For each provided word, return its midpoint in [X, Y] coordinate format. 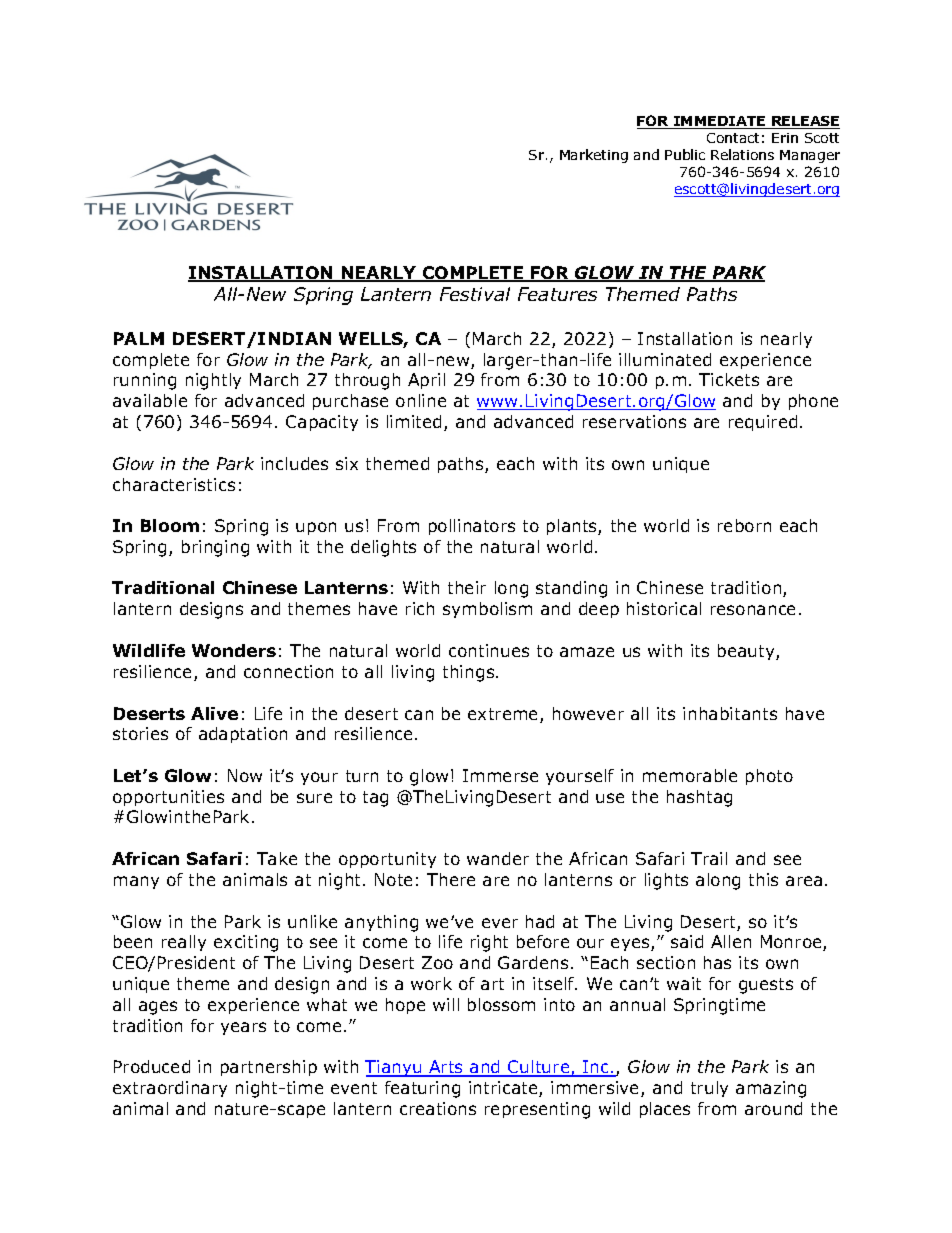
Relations [742, 154]
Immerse [500, 775]
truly [709, 1089]
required [763, 423]
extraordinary [170, 1089]
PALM [139, 338]
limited [414, 421]
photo [769, 777]
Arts [446, 1068]
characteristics [174, 484]
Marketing [594, 156]
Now [245, 775]
